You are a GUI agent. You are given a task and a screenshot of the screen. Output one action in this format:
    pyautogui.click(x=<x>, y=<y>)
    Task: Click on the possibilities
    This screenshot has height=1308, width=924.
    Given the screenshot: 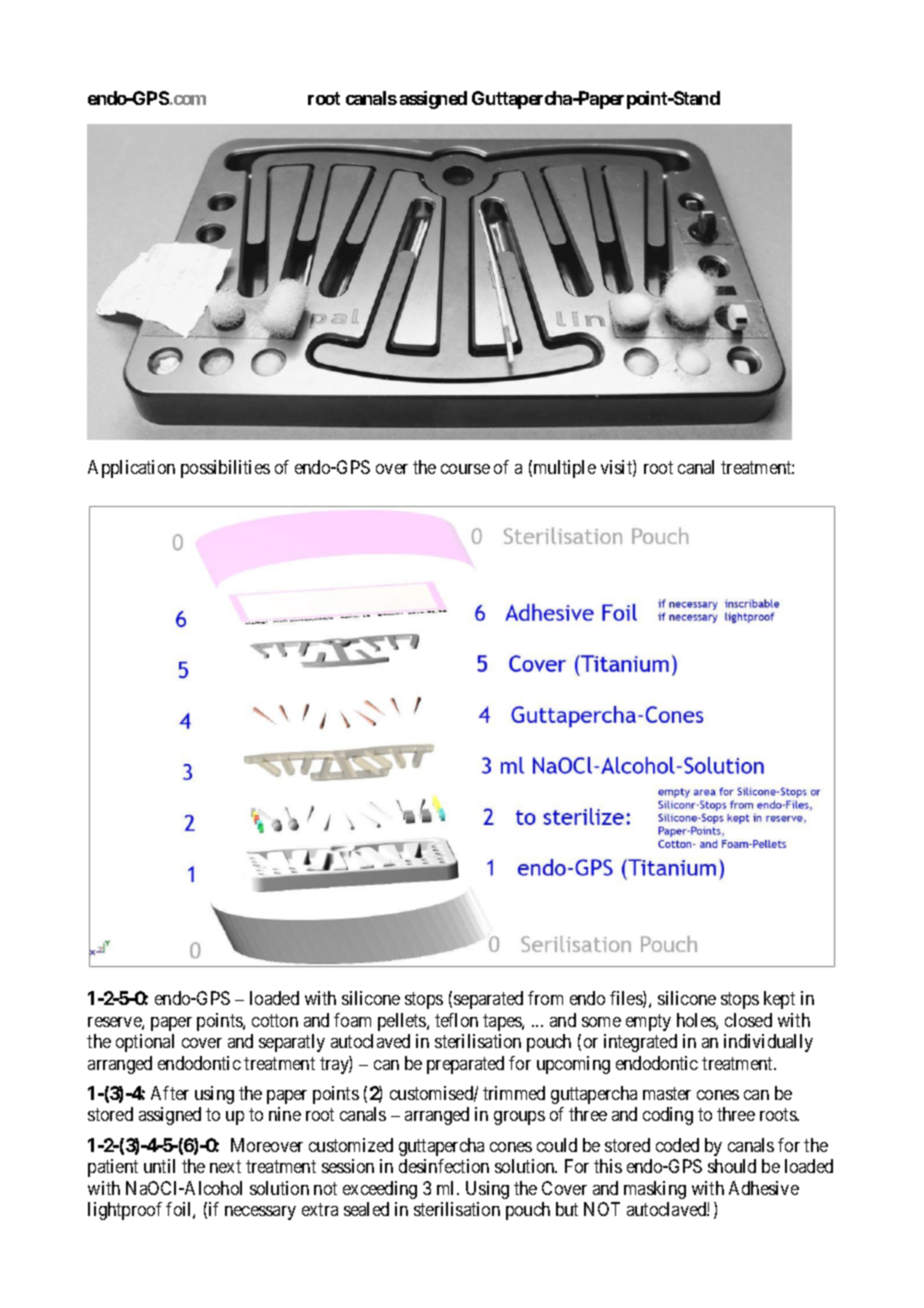 What is the action you would take?
    pyautogui.click(x=225, y=469)
